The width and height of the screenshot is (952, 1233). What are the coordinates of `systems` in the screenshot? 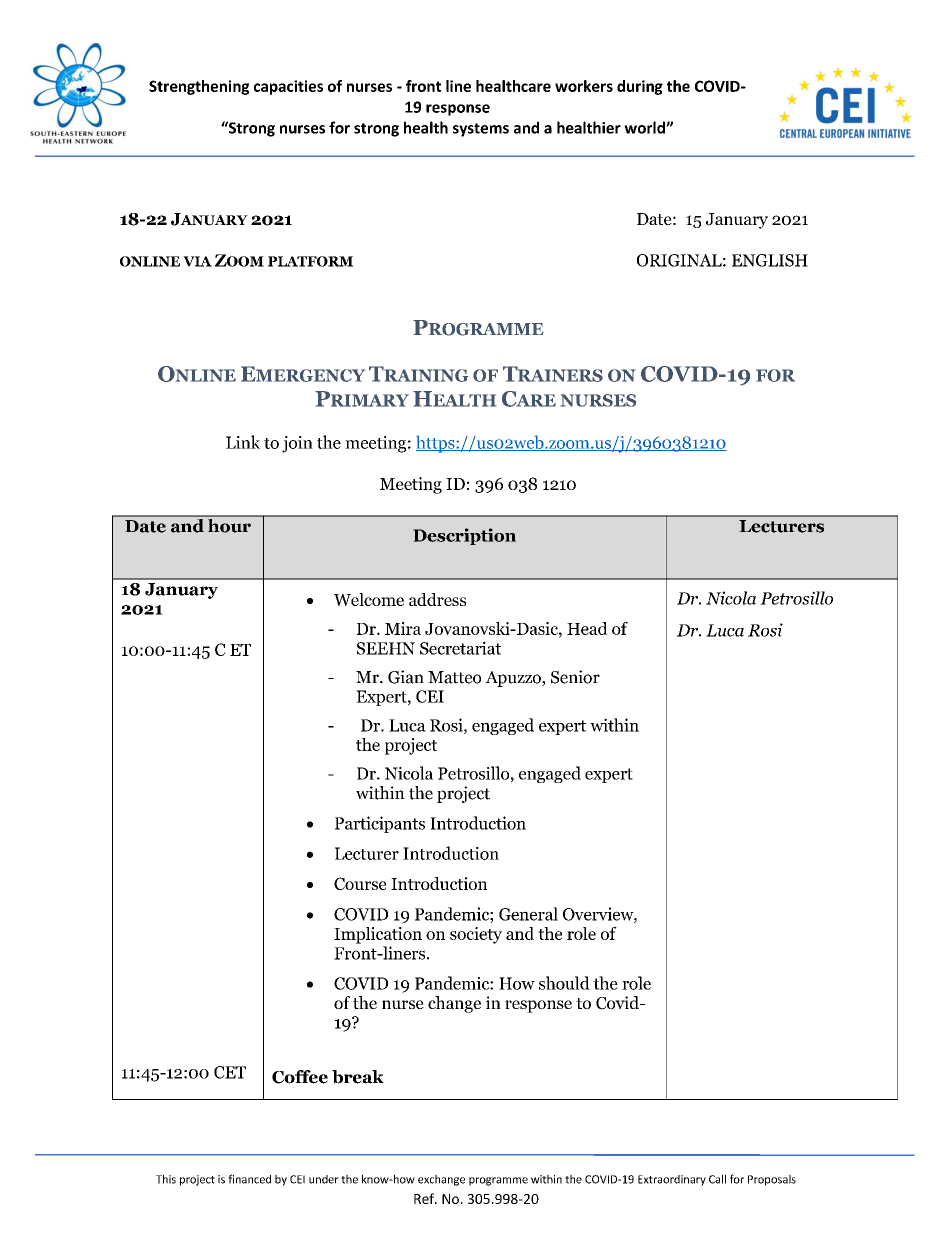 It's located at (481, 130).
